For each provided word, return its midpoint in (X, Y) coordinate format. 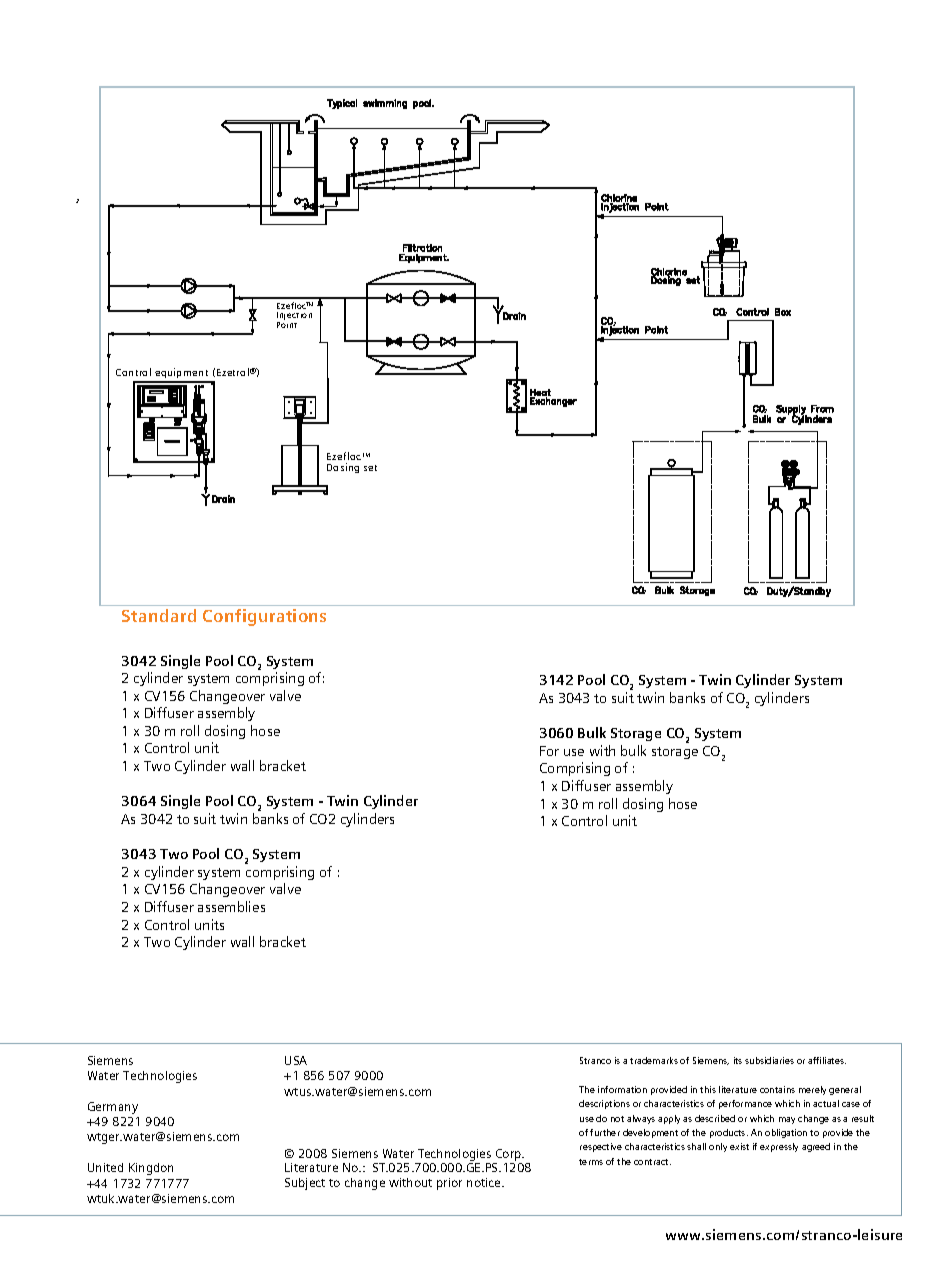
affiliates (827, 1060)
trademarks (654, 1060)
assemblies (231, 906)
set (370, 468)
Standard (159, 615)
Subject (305, 1184)
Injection (294, 317)
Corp (509, 1156)
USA (296, 1060)
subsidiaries (769, 1060)
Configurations (264, 617)
